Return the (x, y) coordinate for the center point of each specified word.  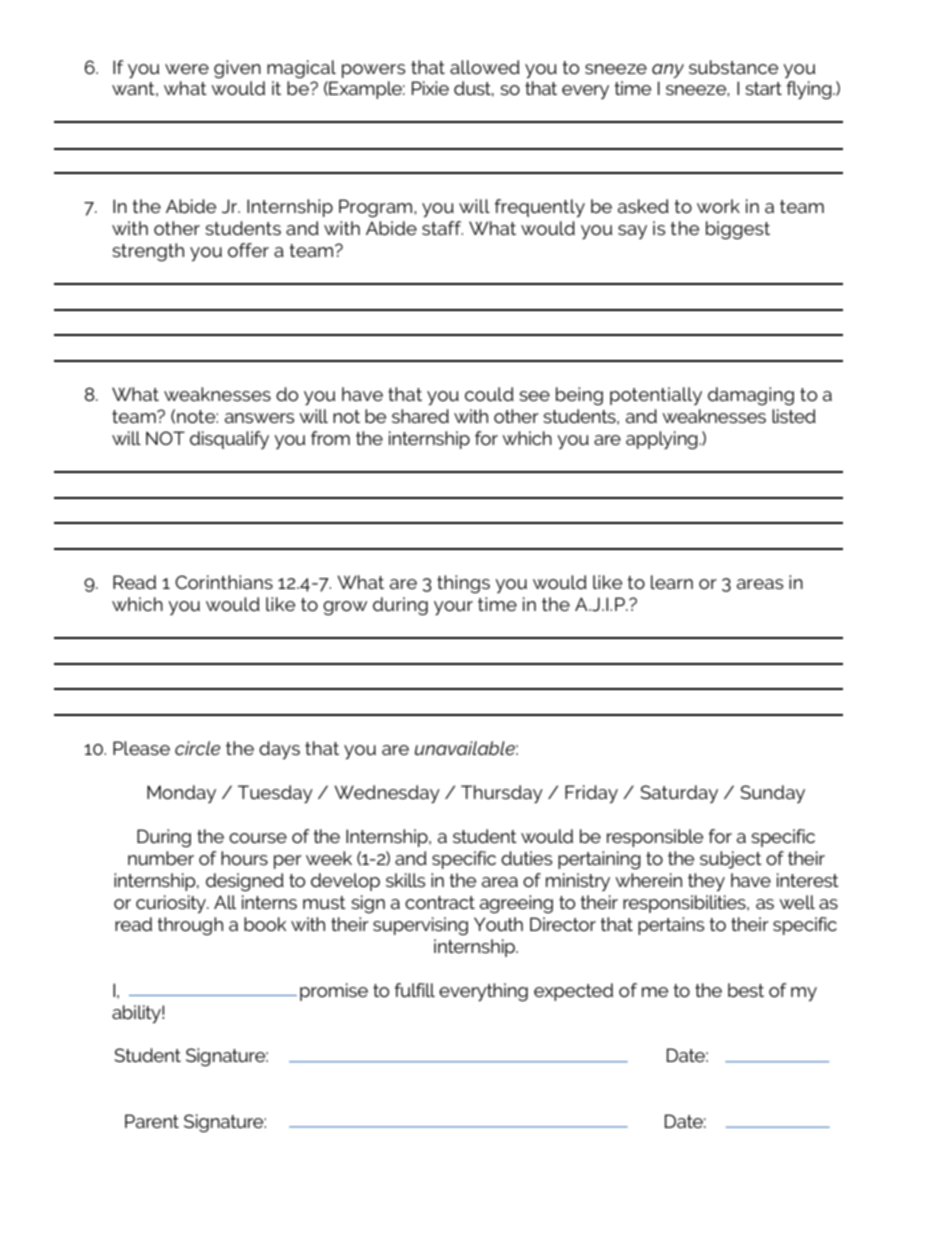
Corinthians (224, 582)
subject (731, 860)
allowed (485, 67)
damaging (751, 396)
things (463, 584)
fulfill (415, 990)
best (746, 990)
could (489, 394)
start (763, 88)
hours (244, 858)
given (237, 69)
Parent (152, 1121)
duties (526, 858)
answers (259, 418)
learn (672, 582)
